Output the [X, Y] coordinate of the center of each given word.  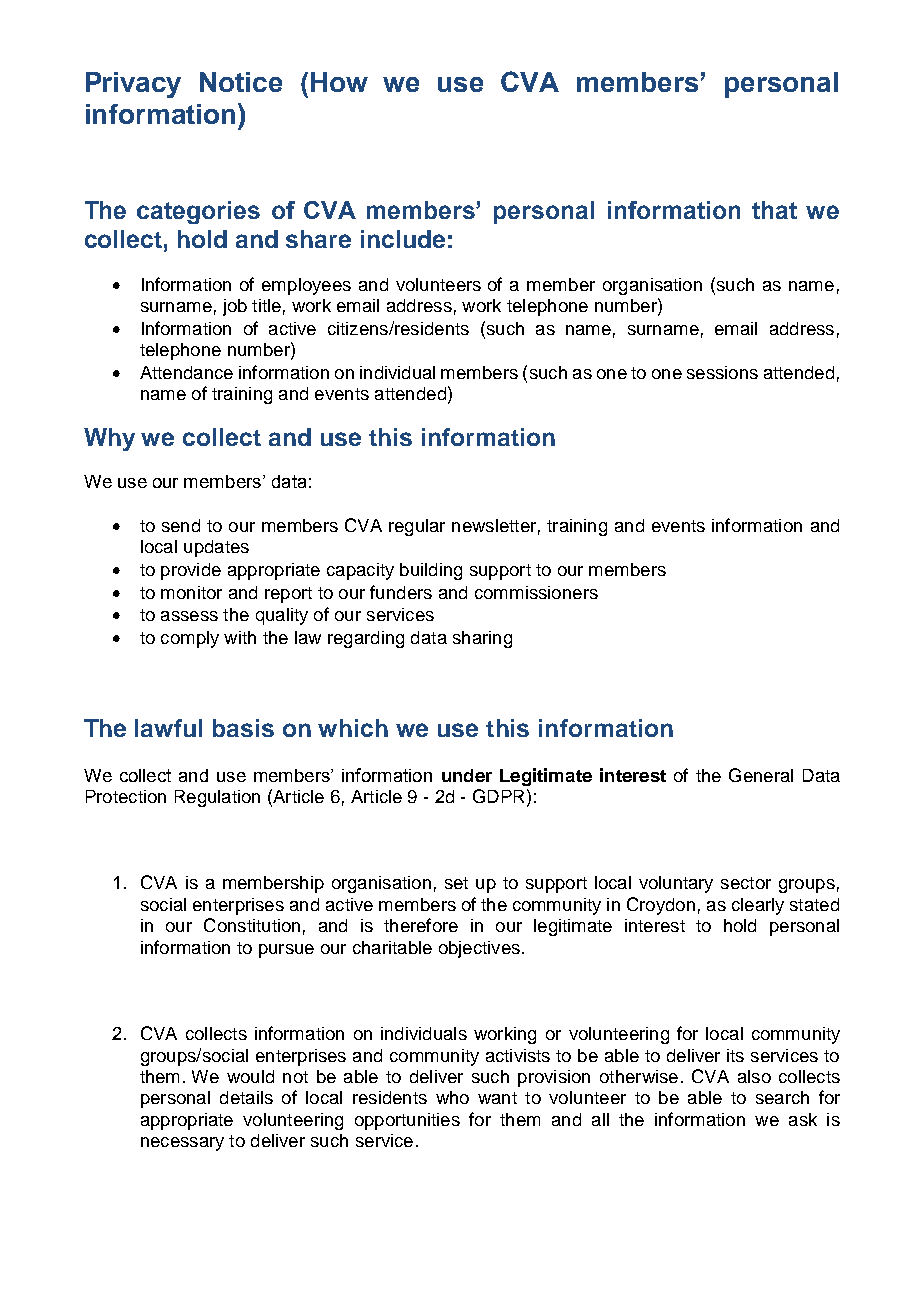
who [452, 1097]
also [754, 1076]
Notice [241, 82]
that [774, 210]
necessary [182, 1144]
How [339, 82]
